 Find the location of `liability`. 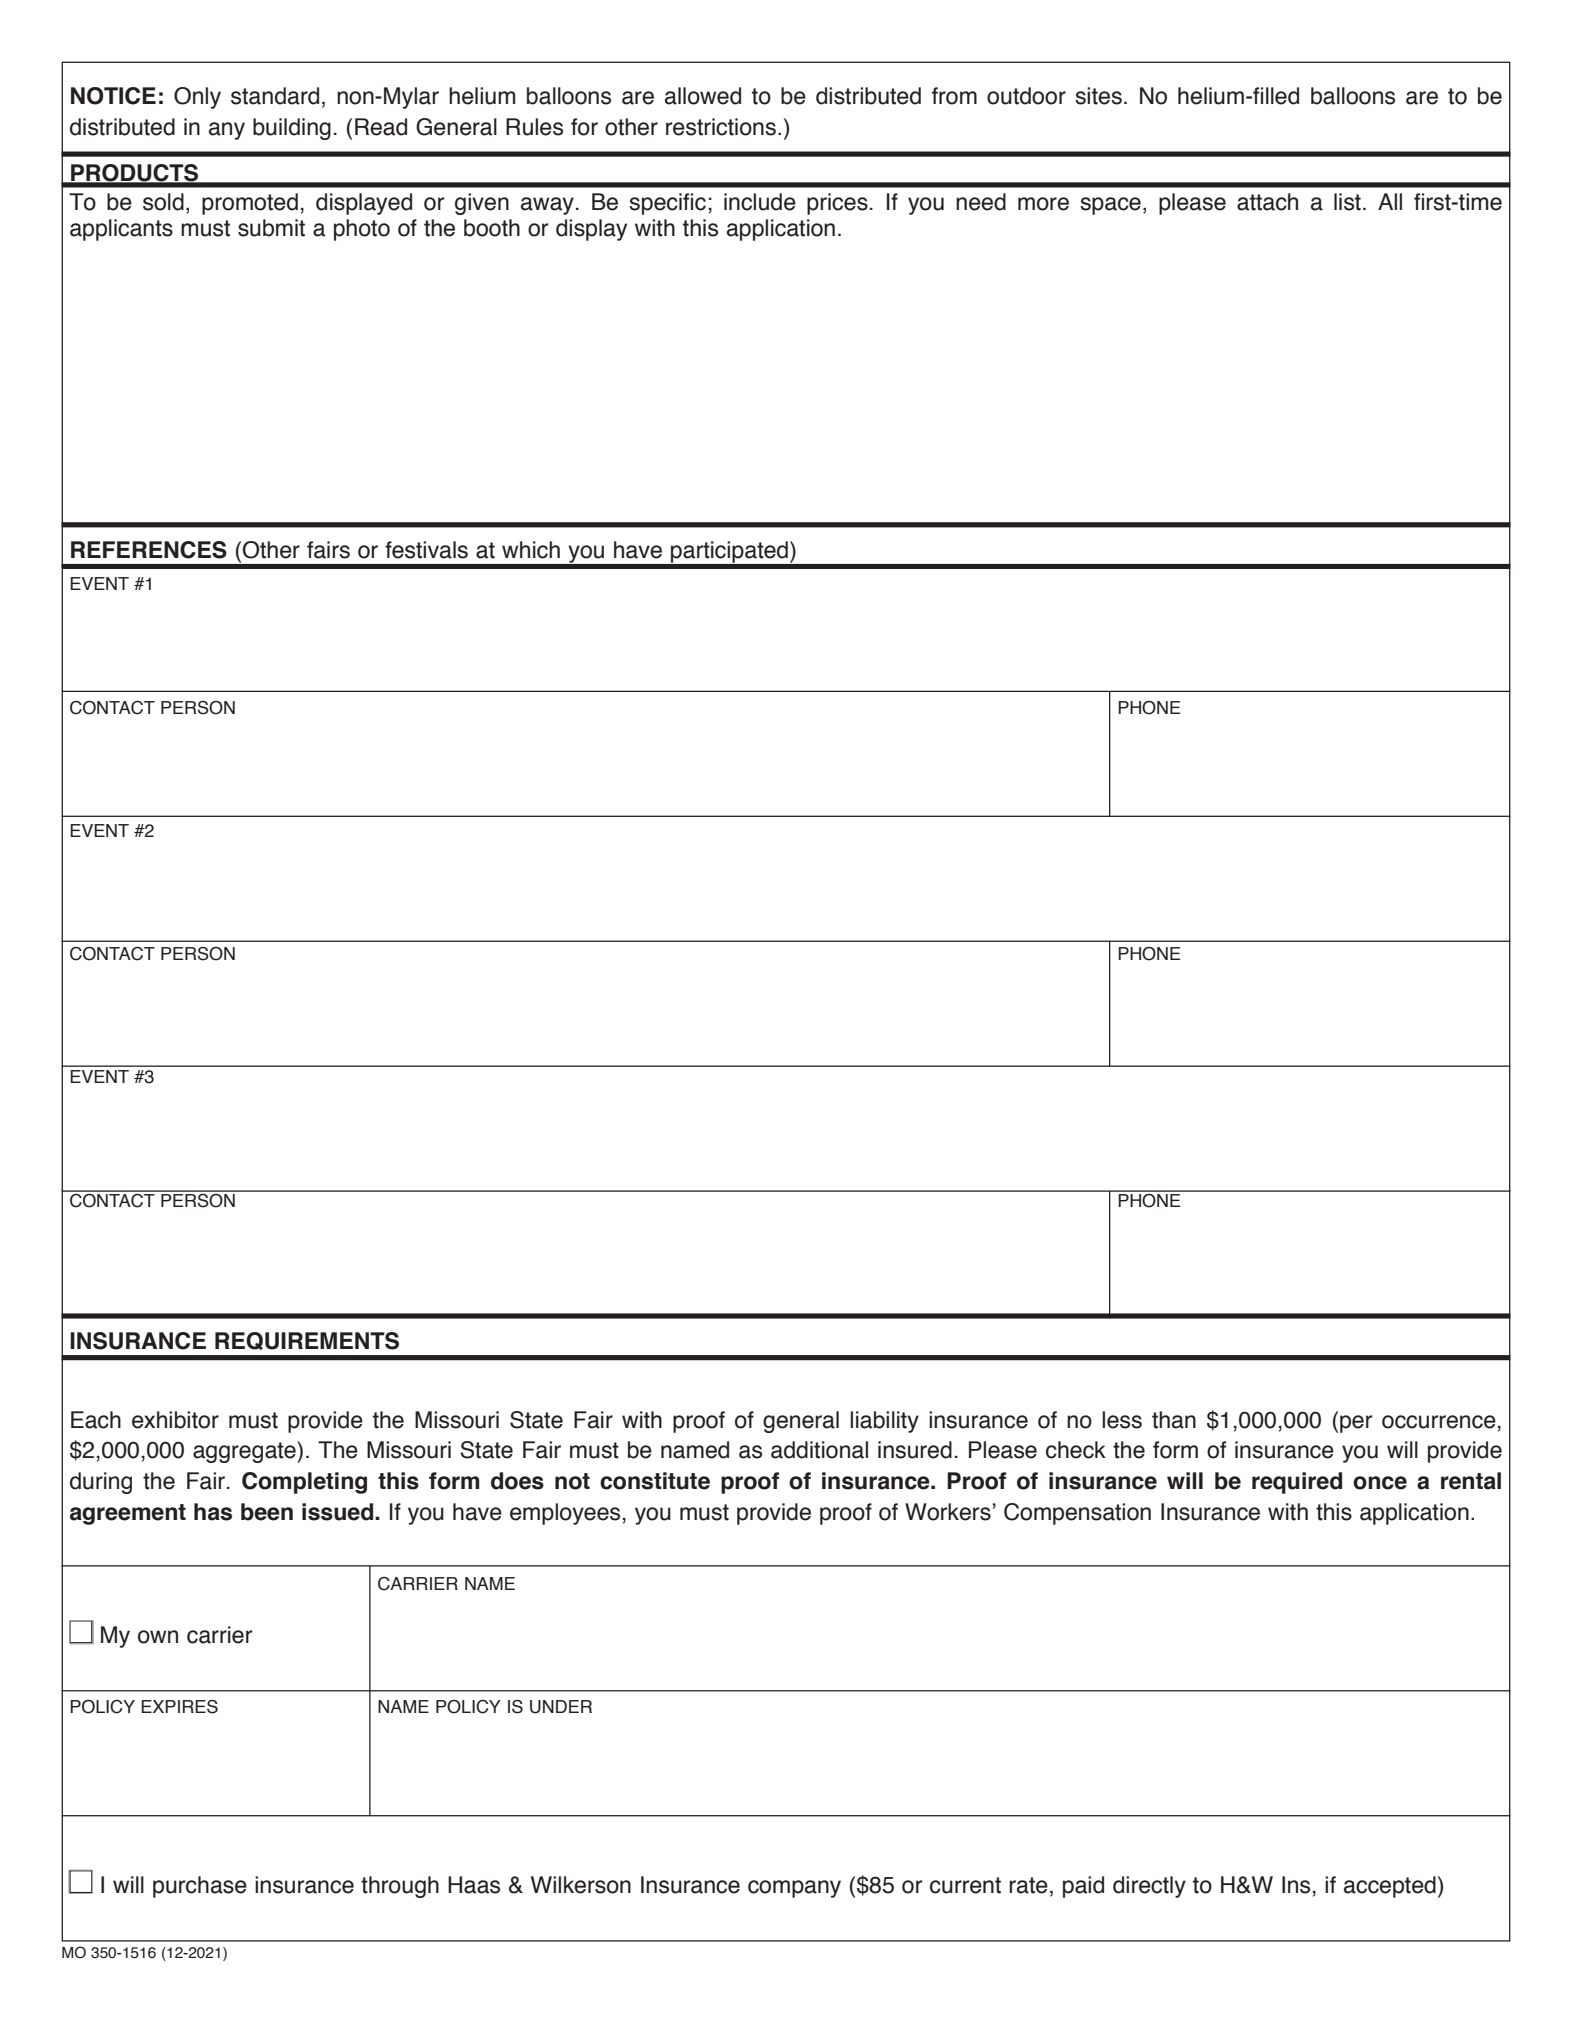

liability is located at coordinates (884, 1422).
